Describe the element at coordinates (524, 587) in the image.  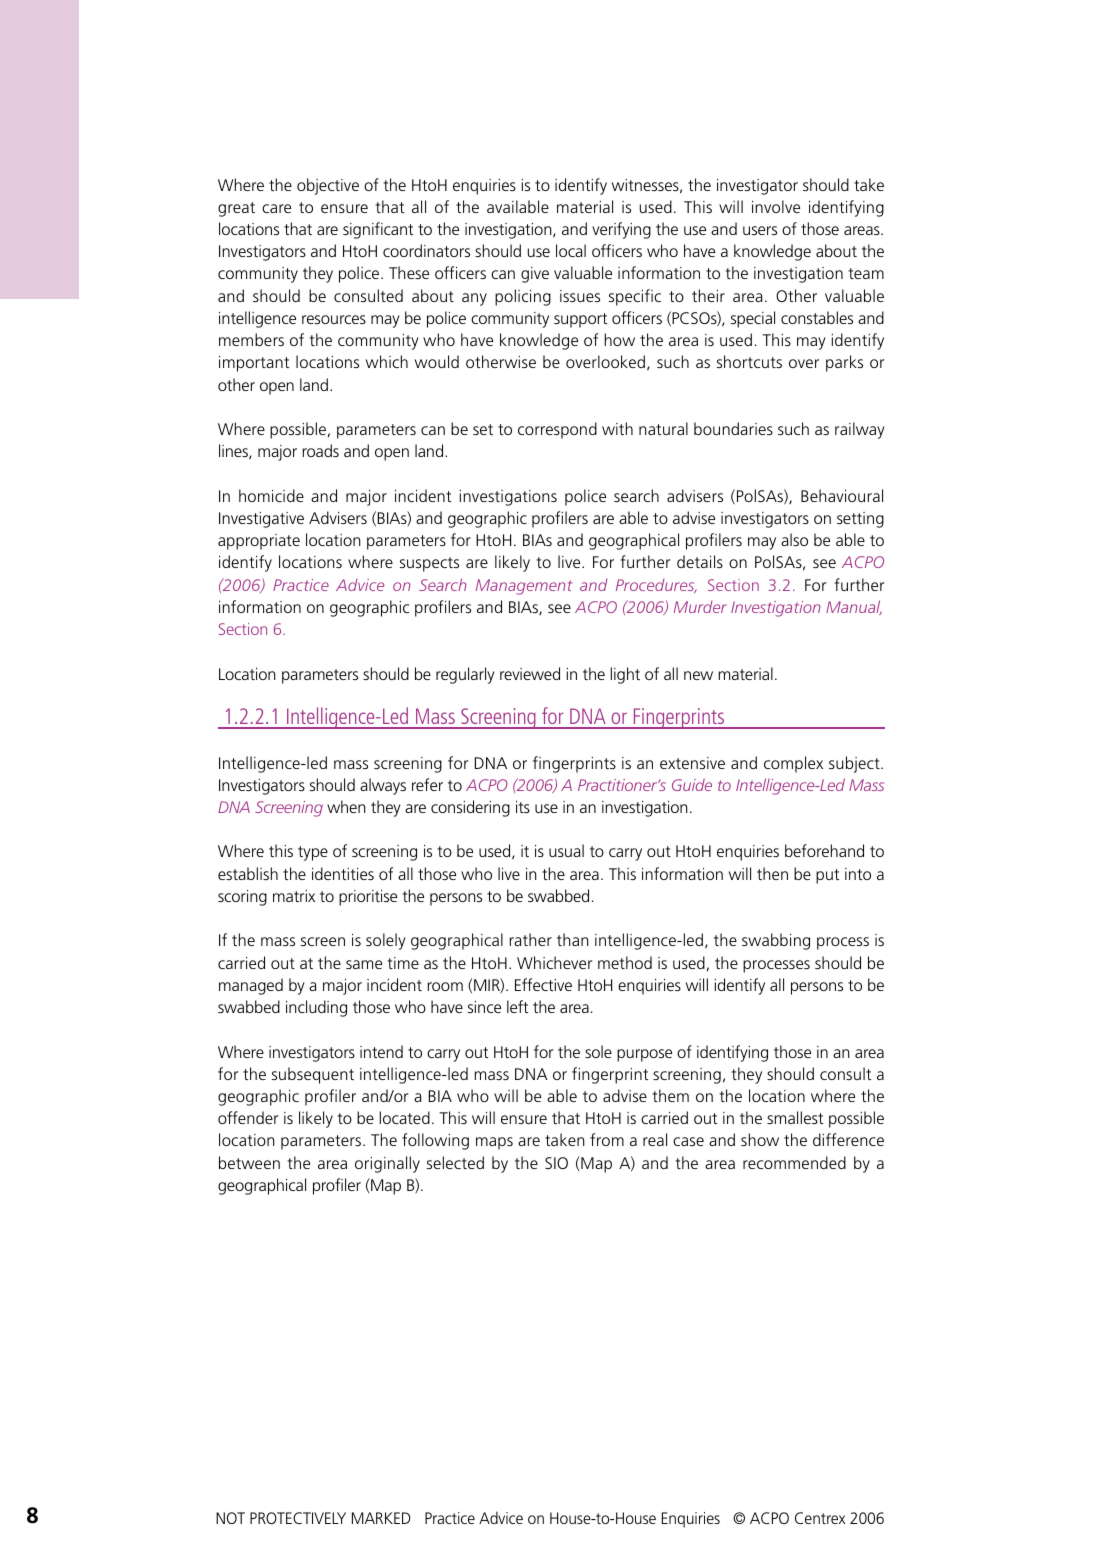
I see `Management` at that location.
